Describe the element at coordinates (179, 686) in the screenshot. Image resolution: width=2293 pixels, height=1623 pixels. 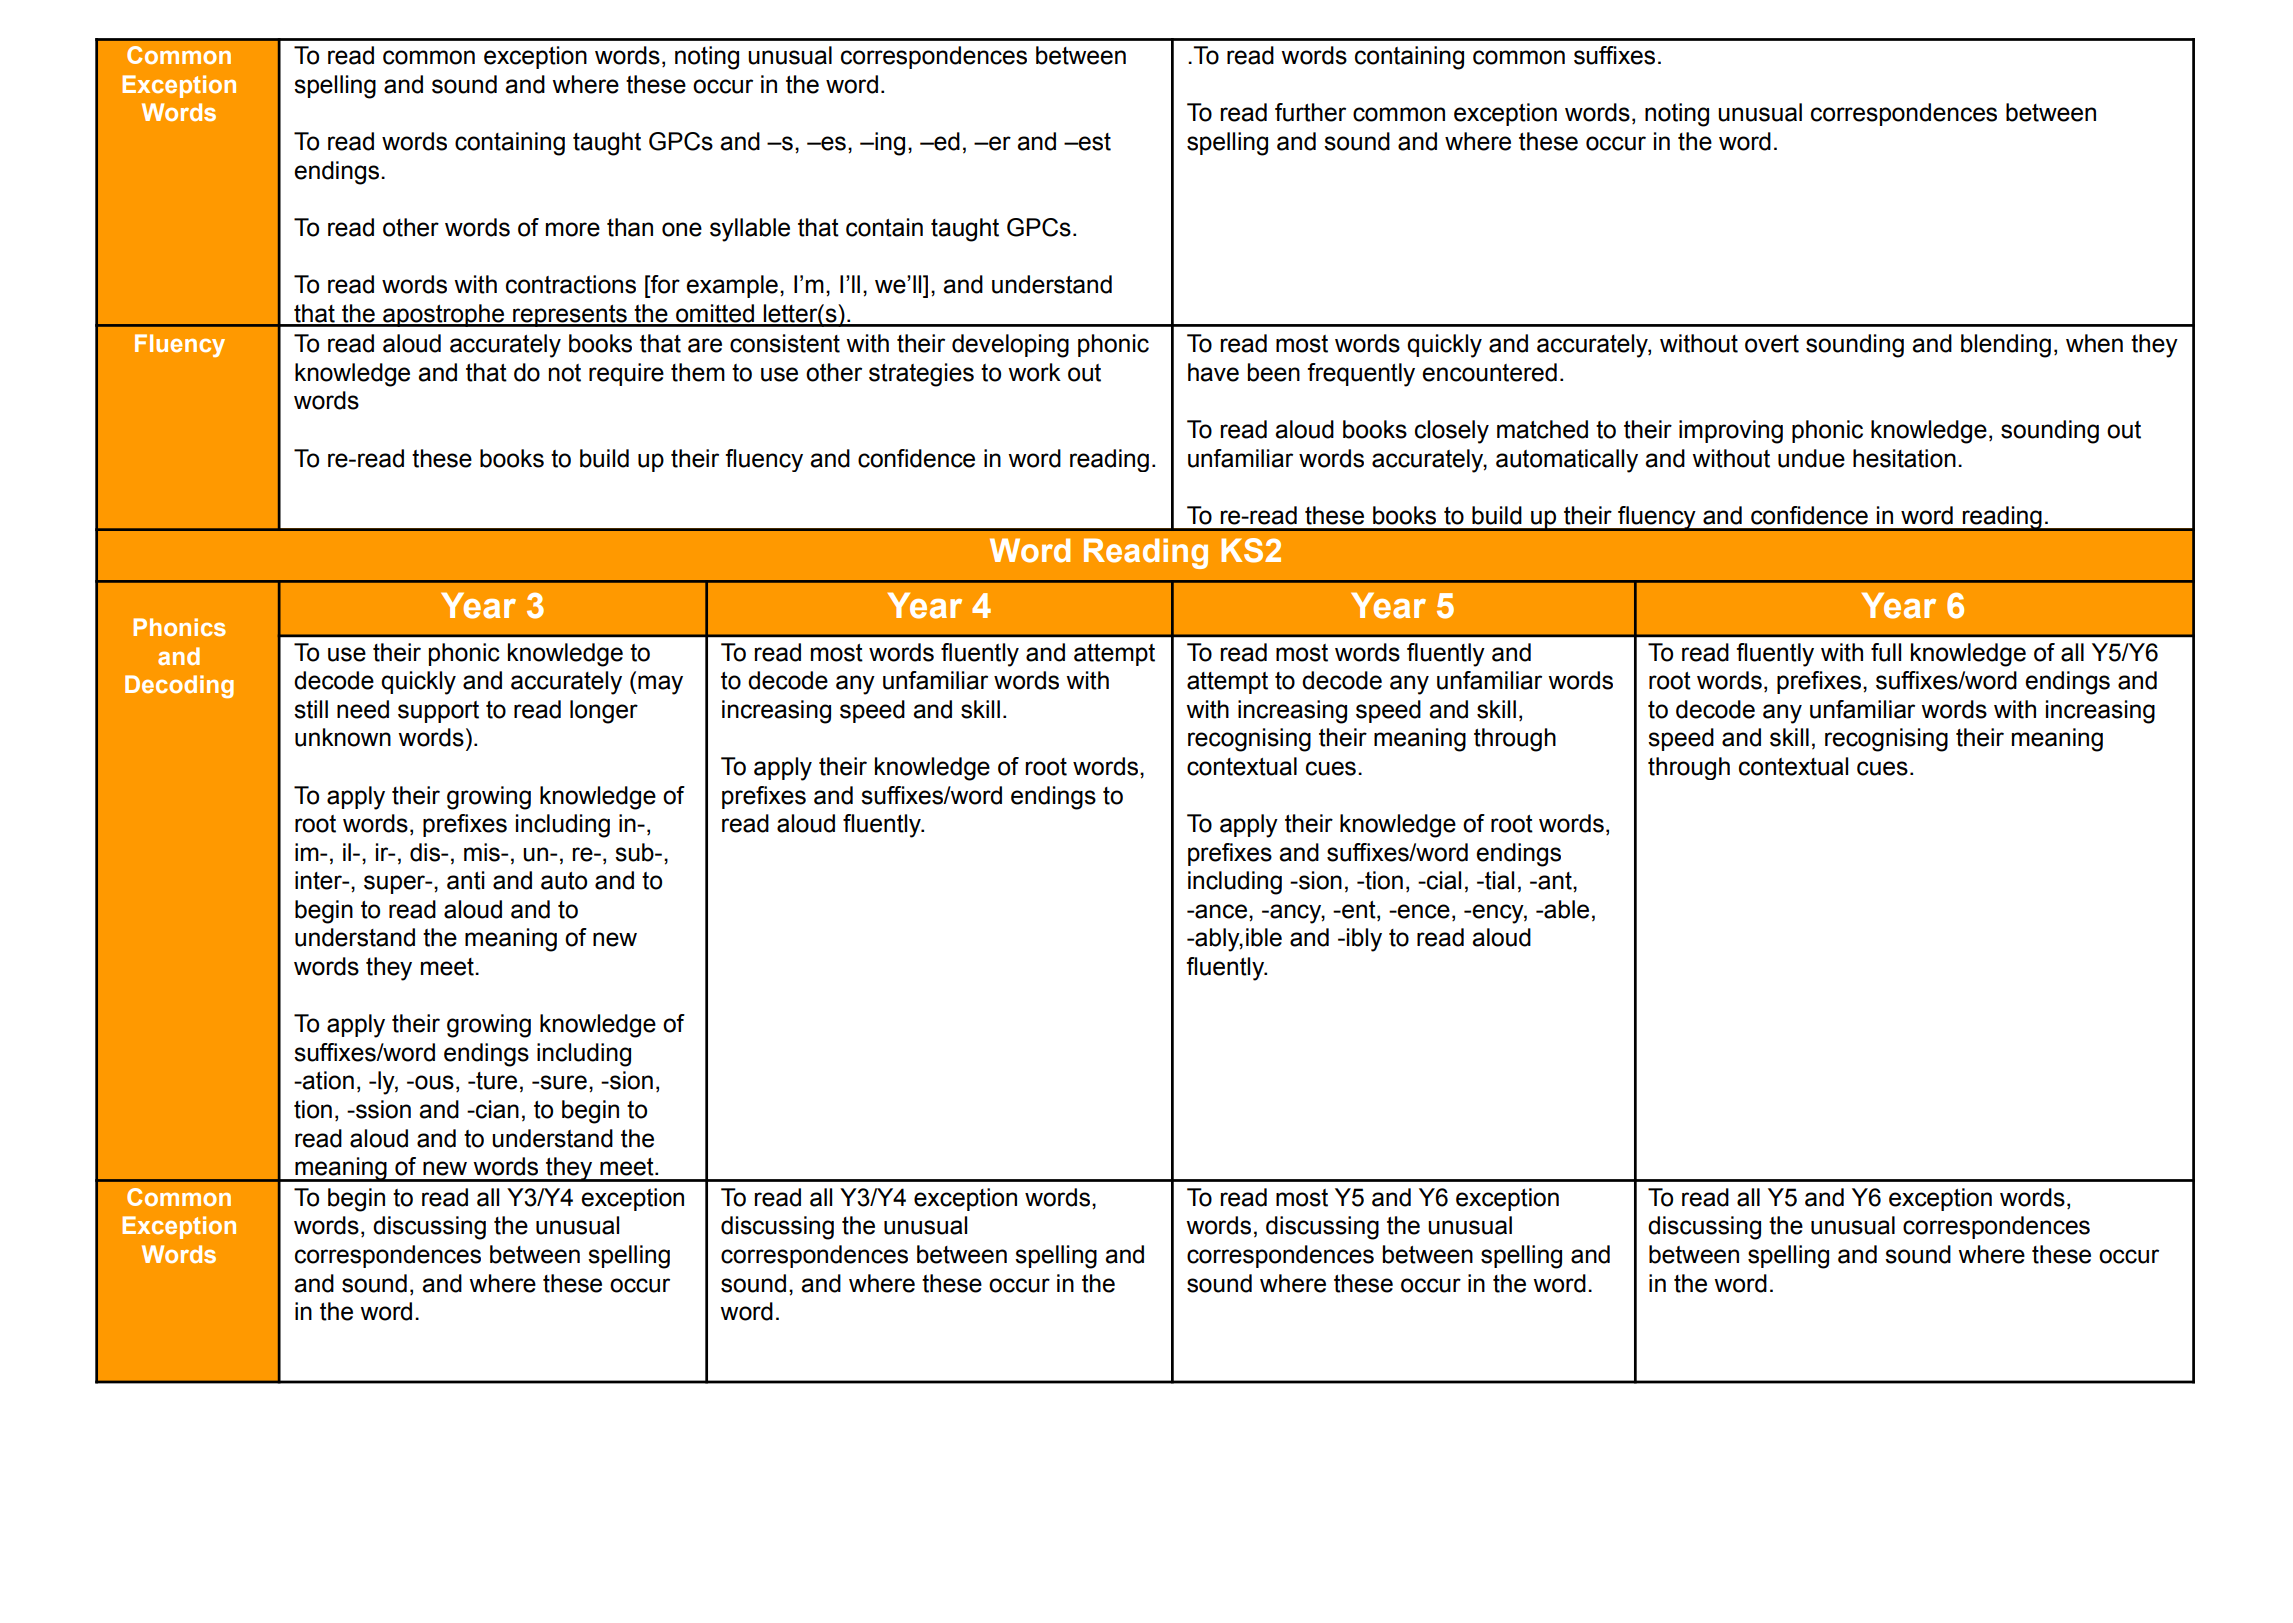
I see `Decoding` at that location.
